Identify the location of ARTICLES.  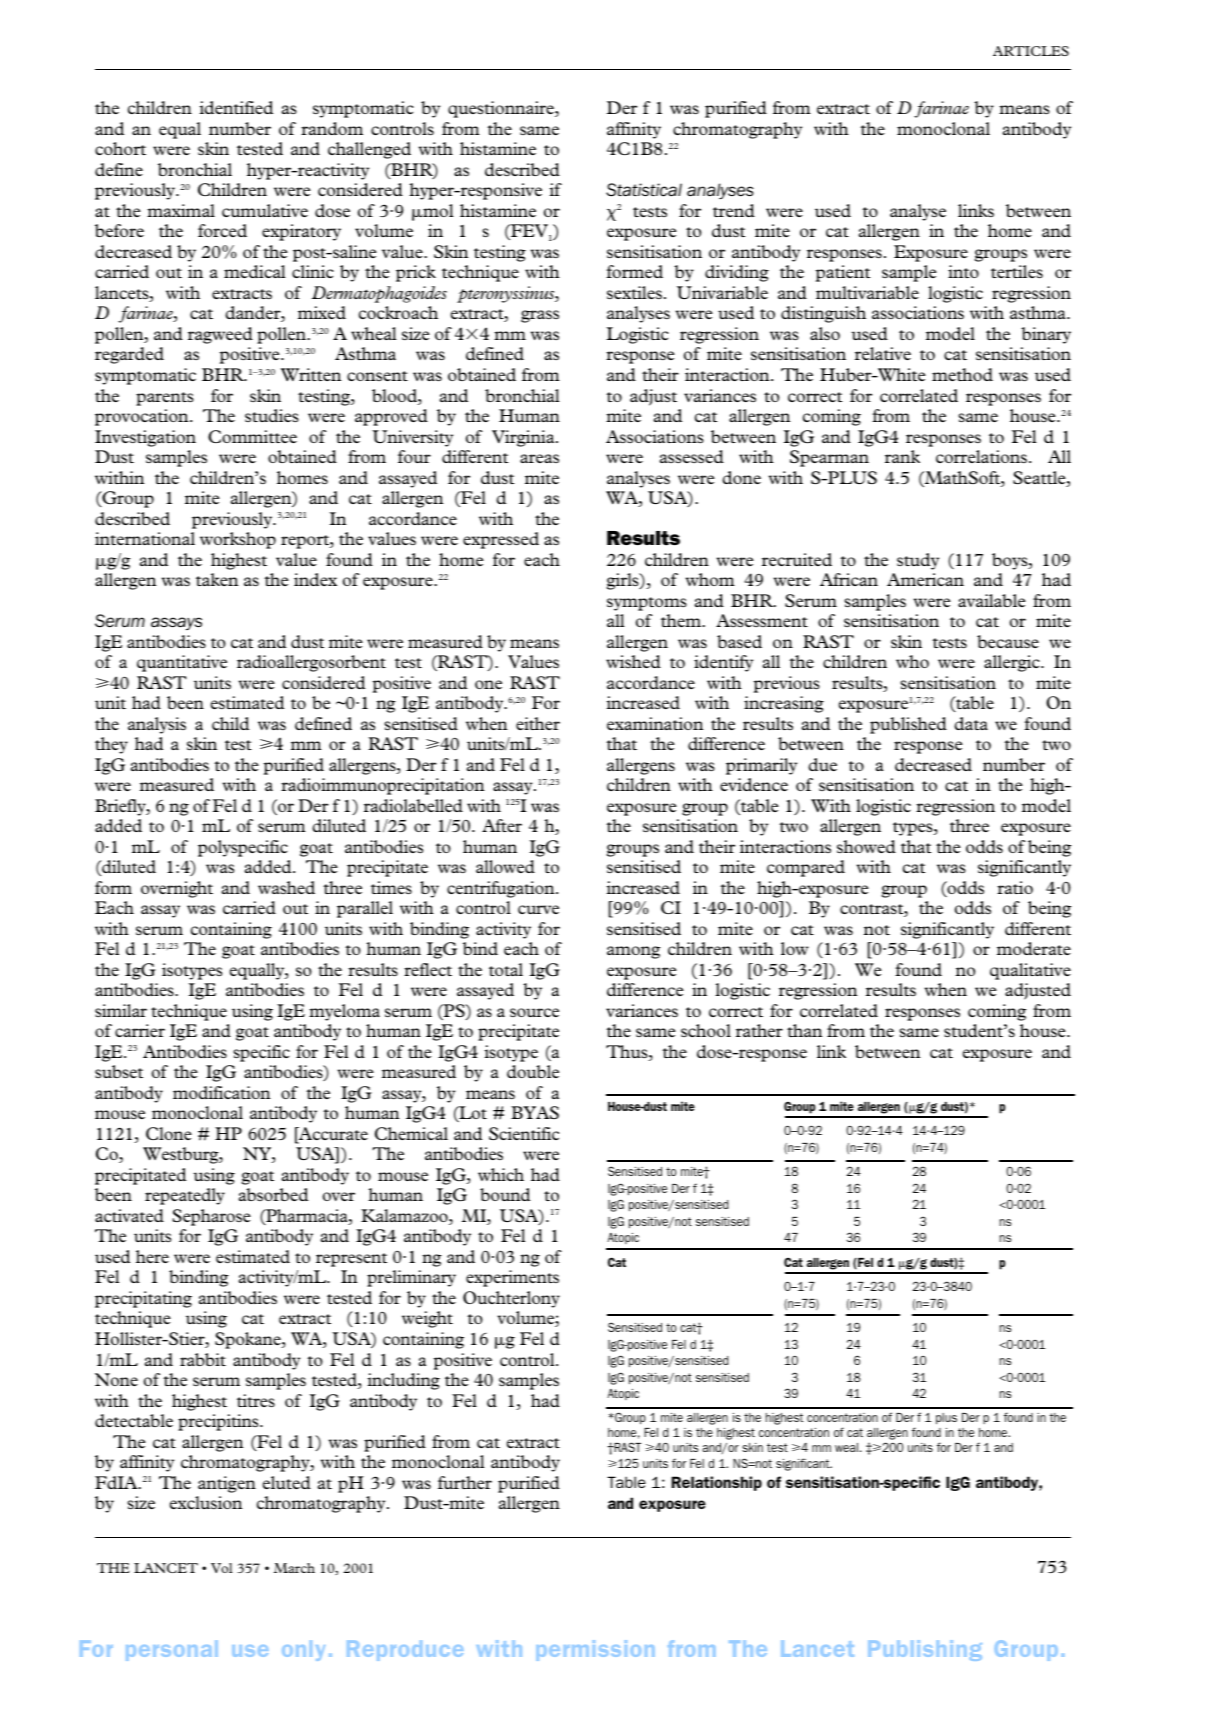
(1031, 51).
